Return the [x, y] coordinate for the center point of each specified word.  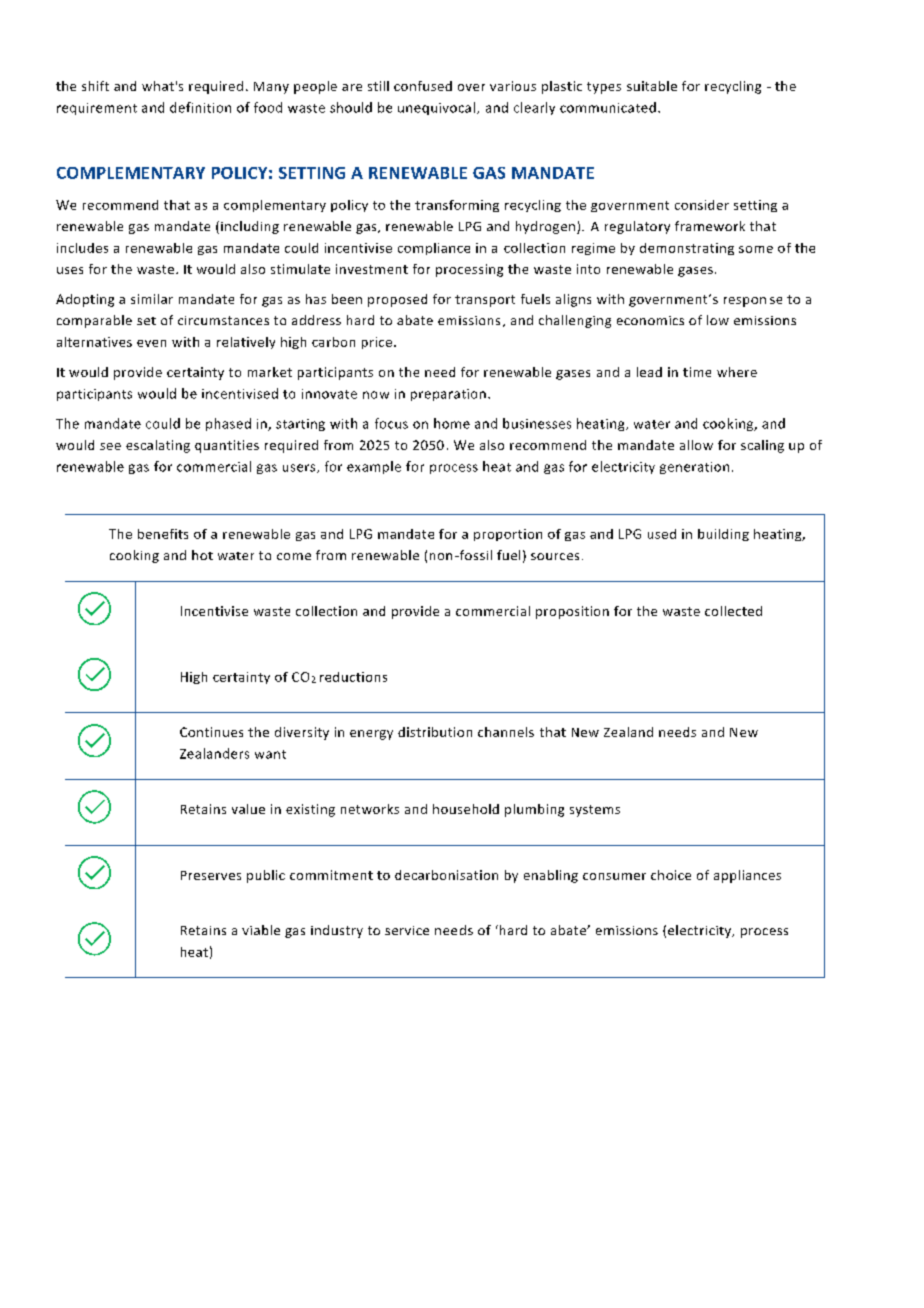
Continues [211, 732]
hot [202, 555]
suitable [652, 86]
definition [200, 107]
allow [696, 445]
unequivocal [436, 108]
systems [595, 811]
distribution [435, 732]
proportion [508, 535]
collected [733, 611]
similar [152, 299]
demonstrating [687, 249]
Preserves [211, 875]
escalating [158, 446]
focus [391, 423]
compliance [434, 249]
